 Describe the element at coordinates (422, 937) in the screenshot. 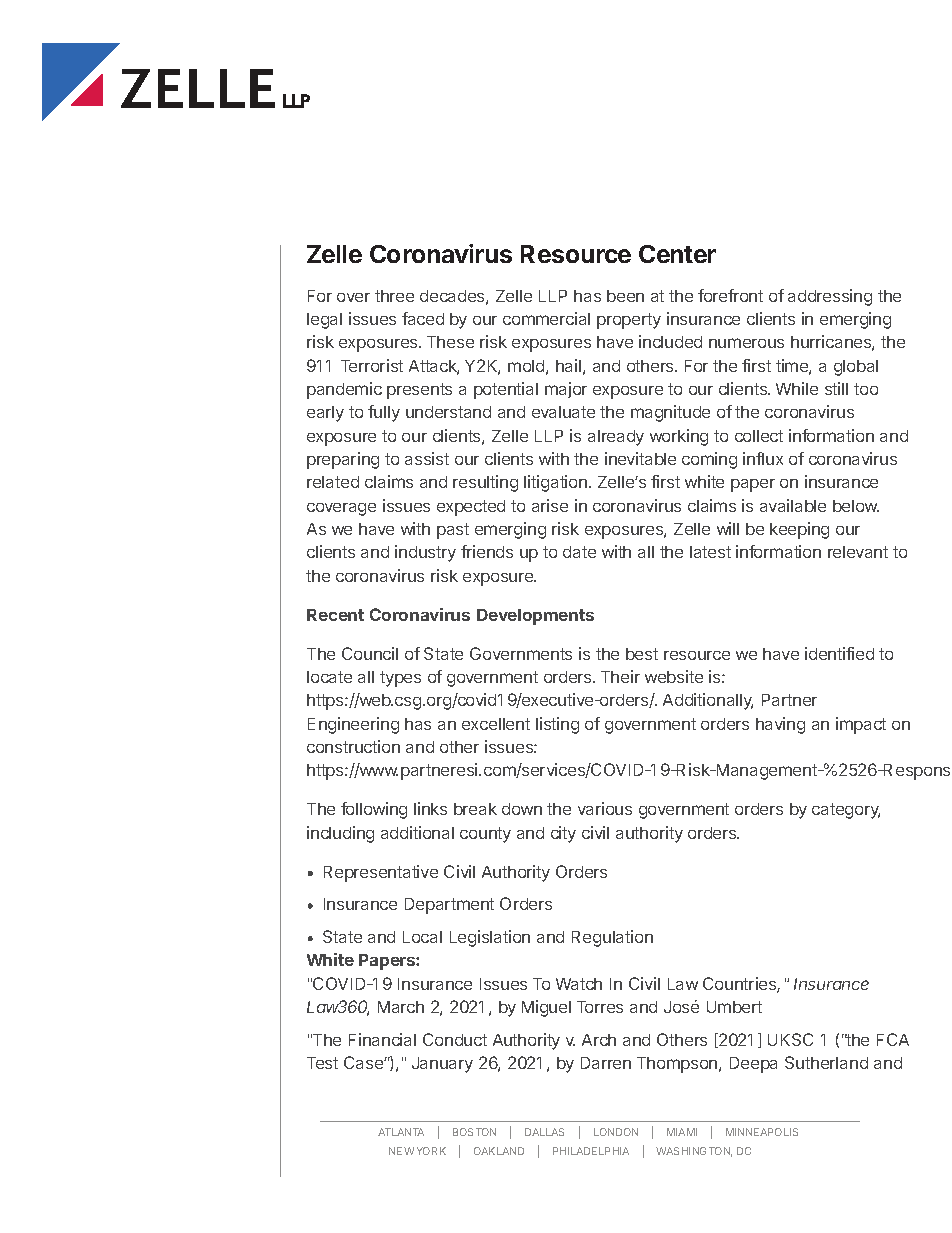

I see `Local` at that location.
